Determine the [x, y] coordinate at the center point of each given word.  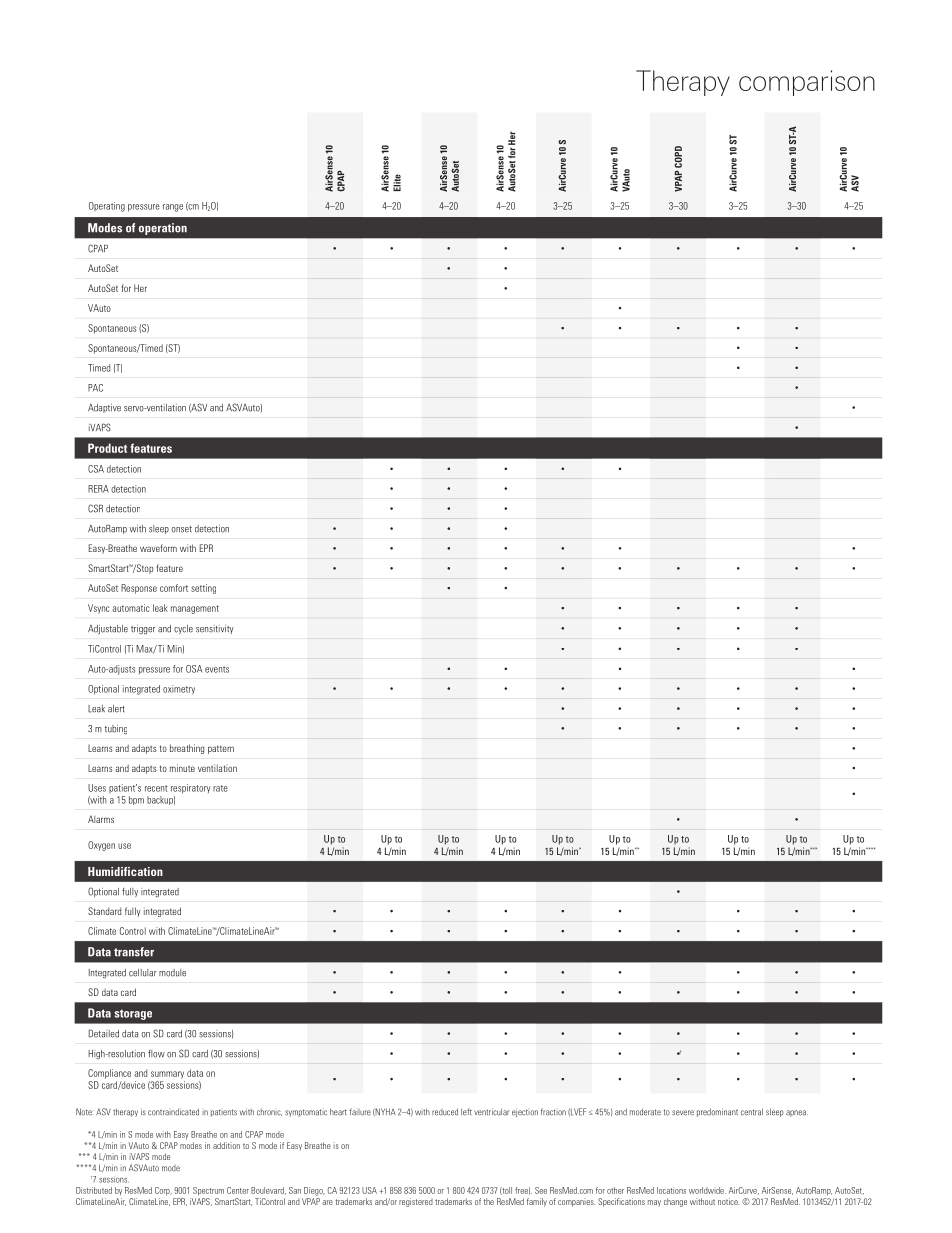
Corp [163, 1191]
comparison [807, 83]
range [173, 208]
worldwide [707, 1190]
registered [416, 1202]
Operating [107, 207]
